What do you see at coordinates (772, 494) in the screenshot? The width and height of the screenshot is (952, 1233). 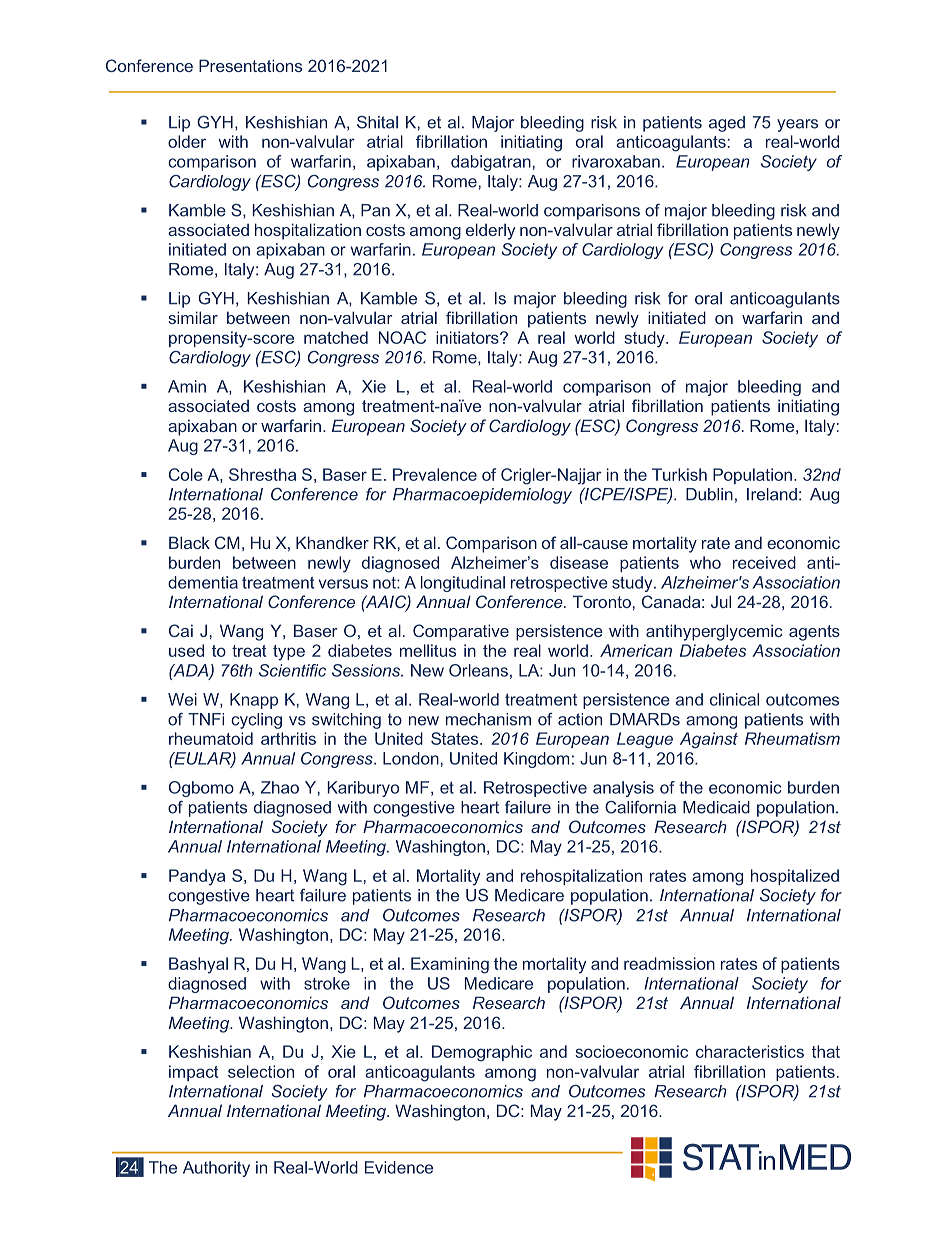 I see `Ireland` at bounding box center [772, 494].
